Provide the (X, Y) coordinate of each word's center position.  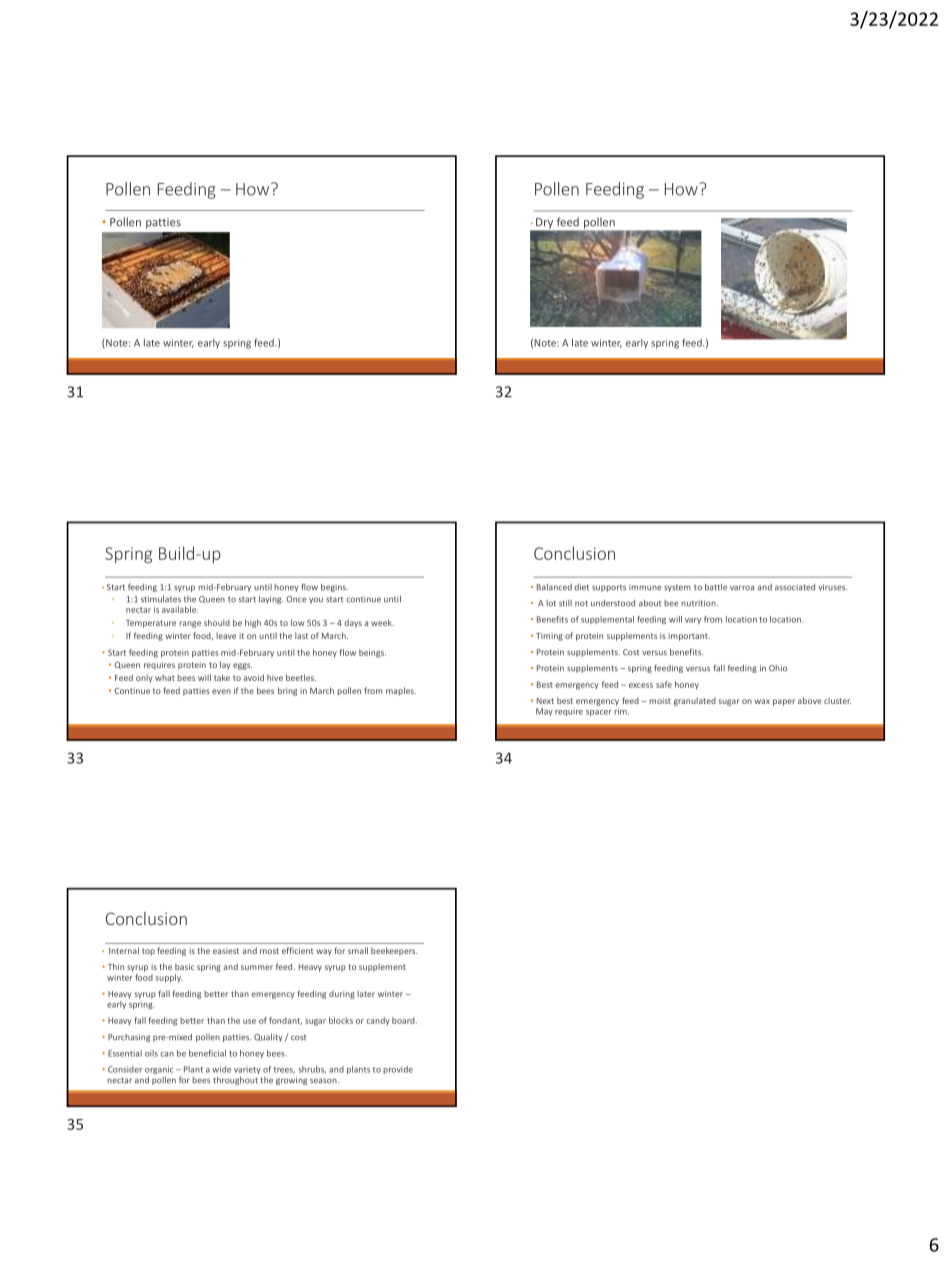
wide (221, 1069)
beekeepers (394, 951)
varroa (742, 588)
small (358, 950)
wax (762, 701)
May (544, 712)
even (221, 691)
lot (551, 603)
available (180, 609)
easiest (226, 951)
